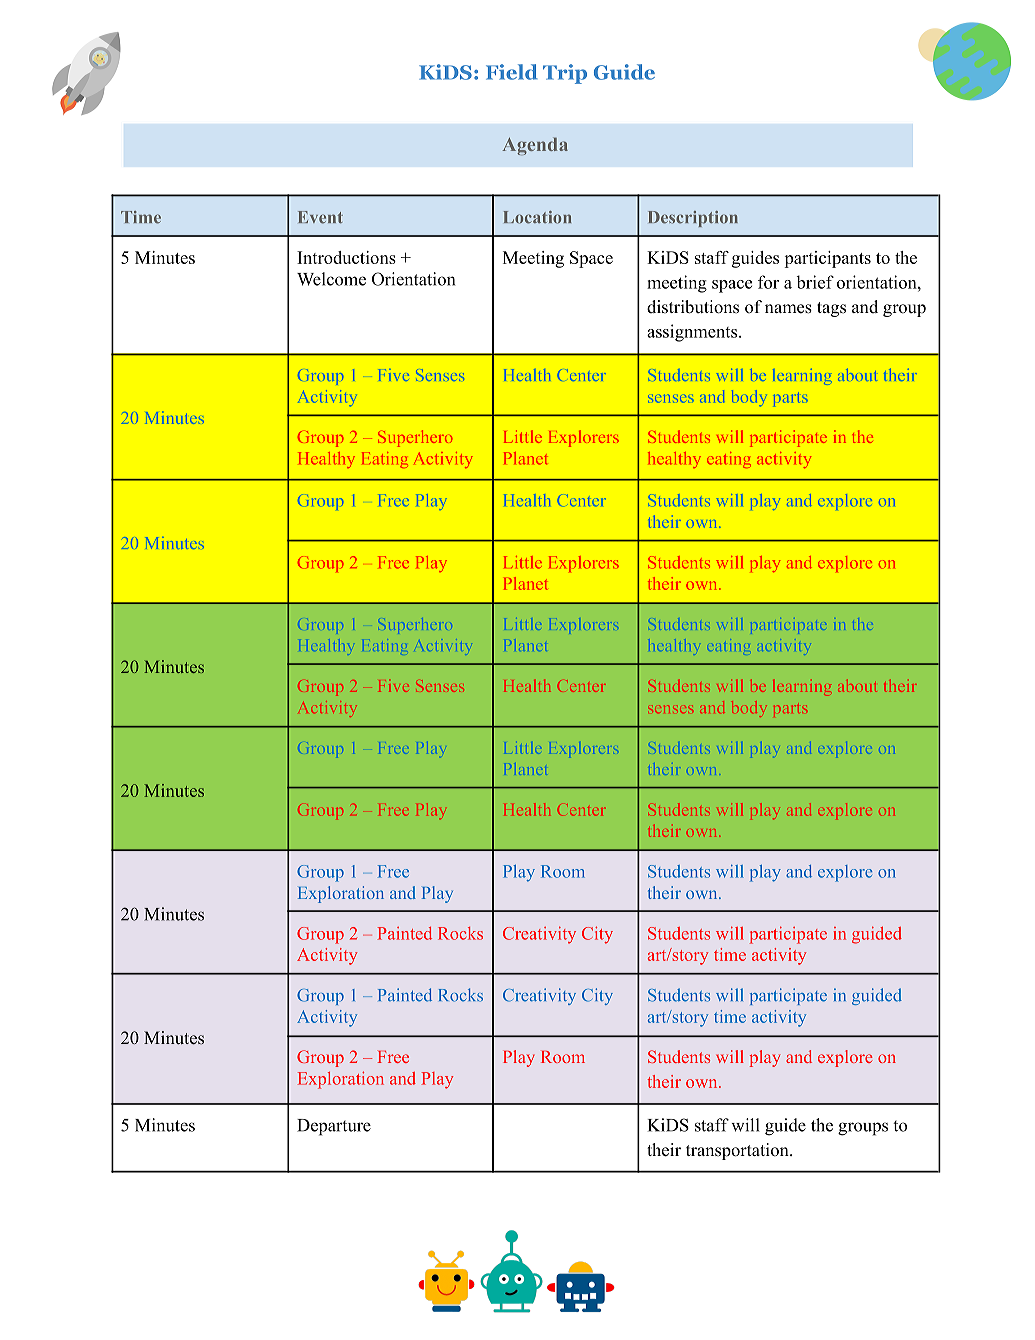 The image size is (1035, 1340). I want to click on transportation, so click(738, 1151).
